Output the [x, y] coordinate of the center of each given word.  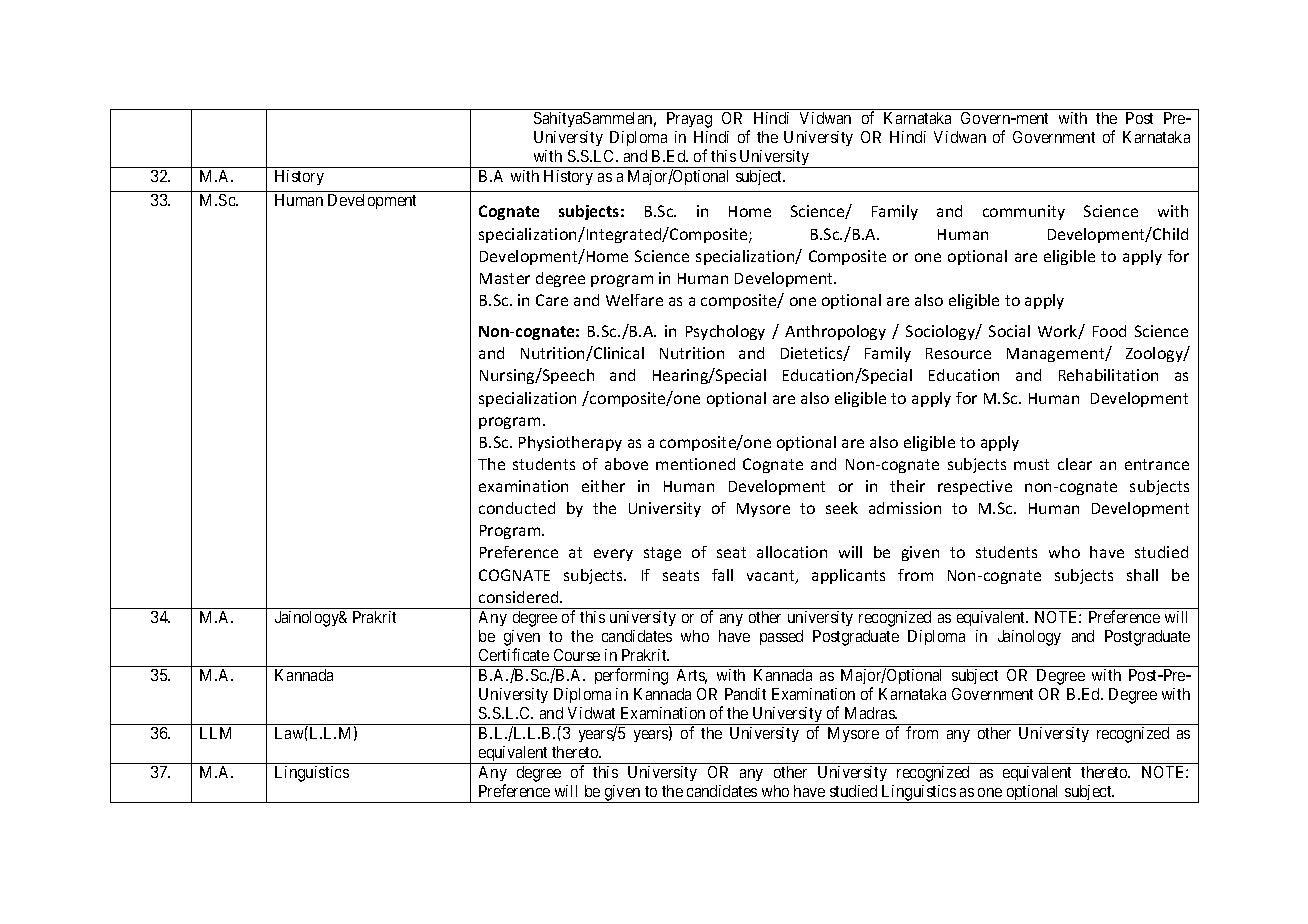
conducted [517, 508]
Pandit [745, 694]
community [1024, 212]
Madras [870, 713]
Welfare [634, 300]
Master [505, 278]
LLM [215, 733]
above [626, 464]
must [1031, 464]
